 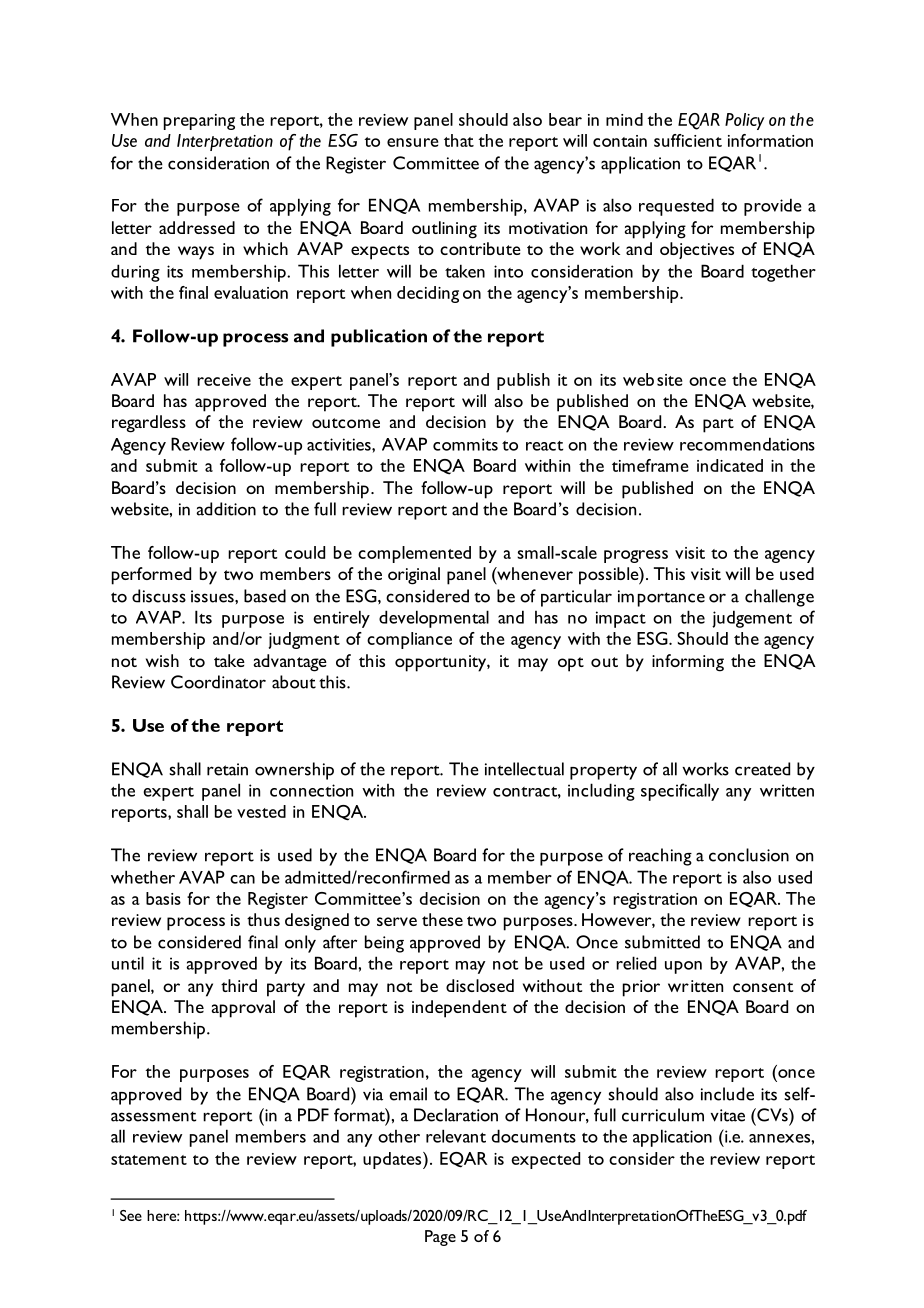 What do you see at coordinates (442, 919) in the screenshot?
I see `these` at bounding box center [442, 919].
